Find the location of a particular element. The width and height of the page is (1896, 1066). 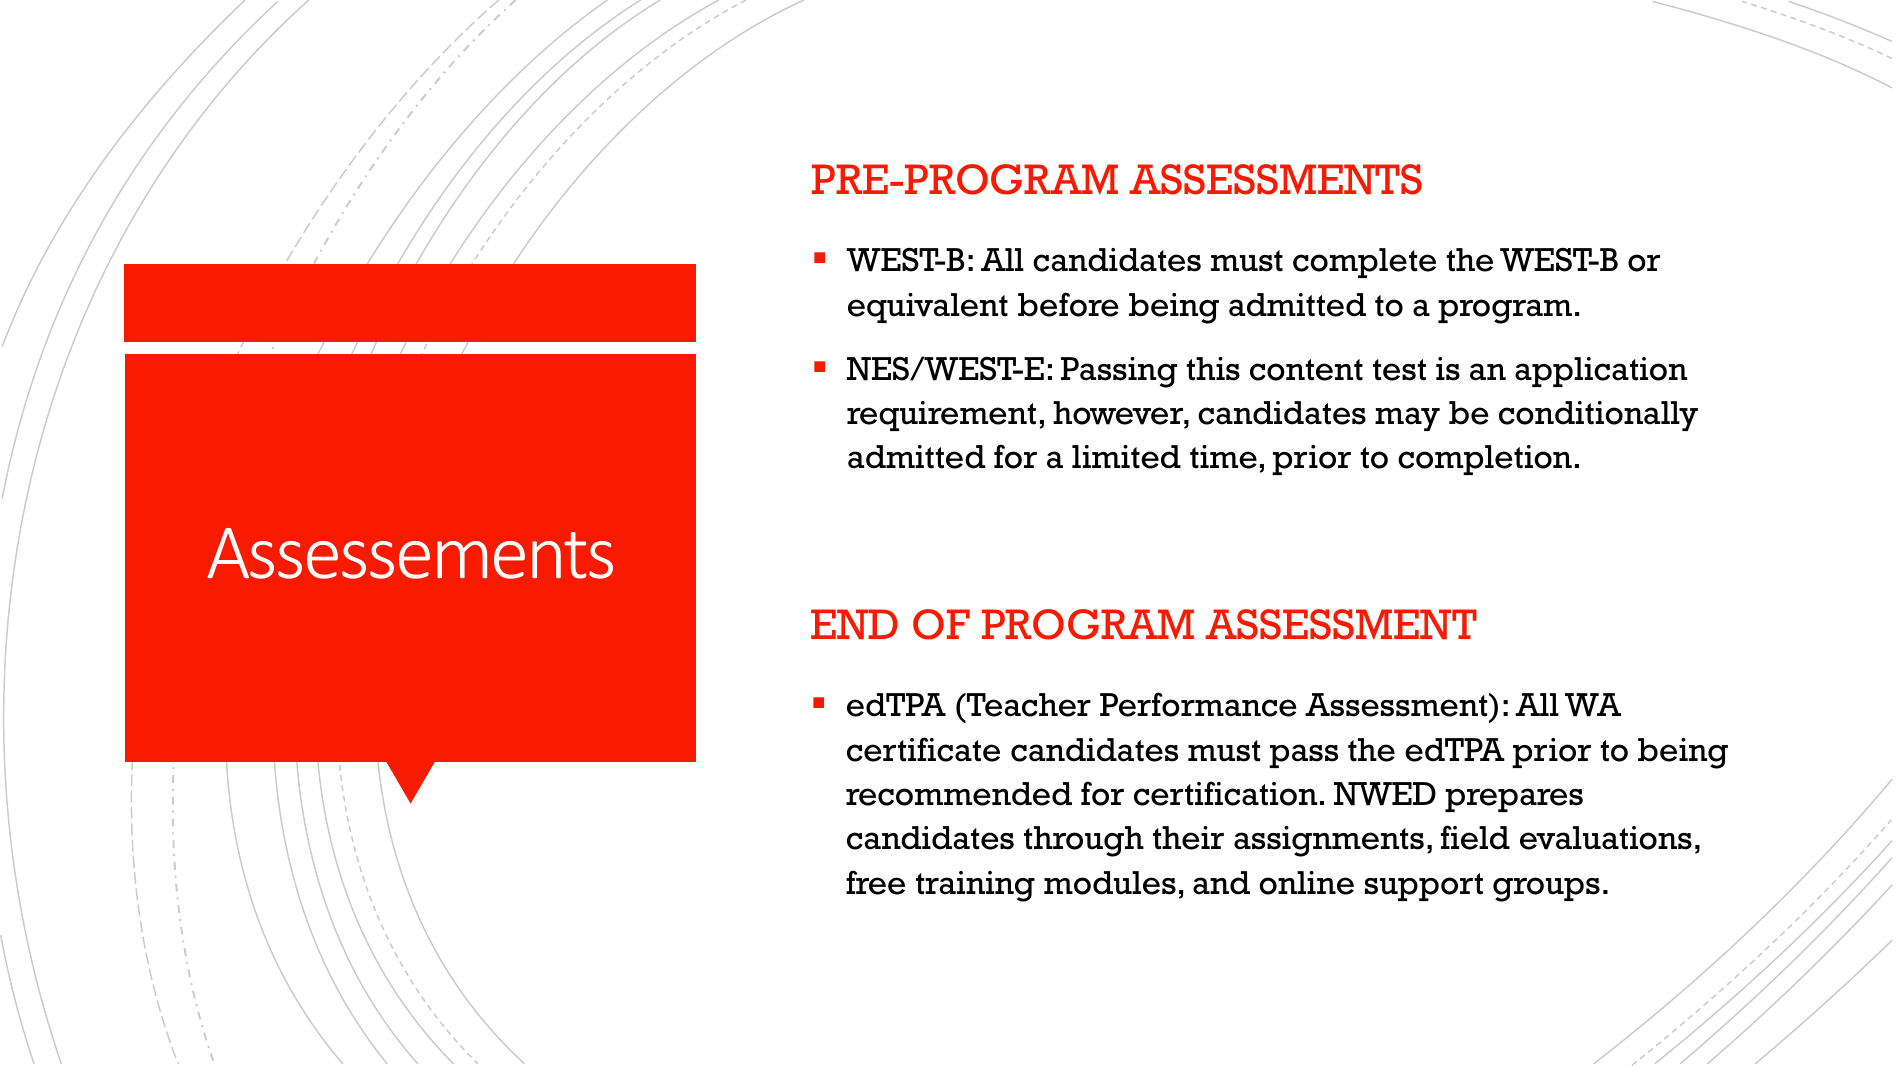

equivalent is located at coordinates (928, 308).
